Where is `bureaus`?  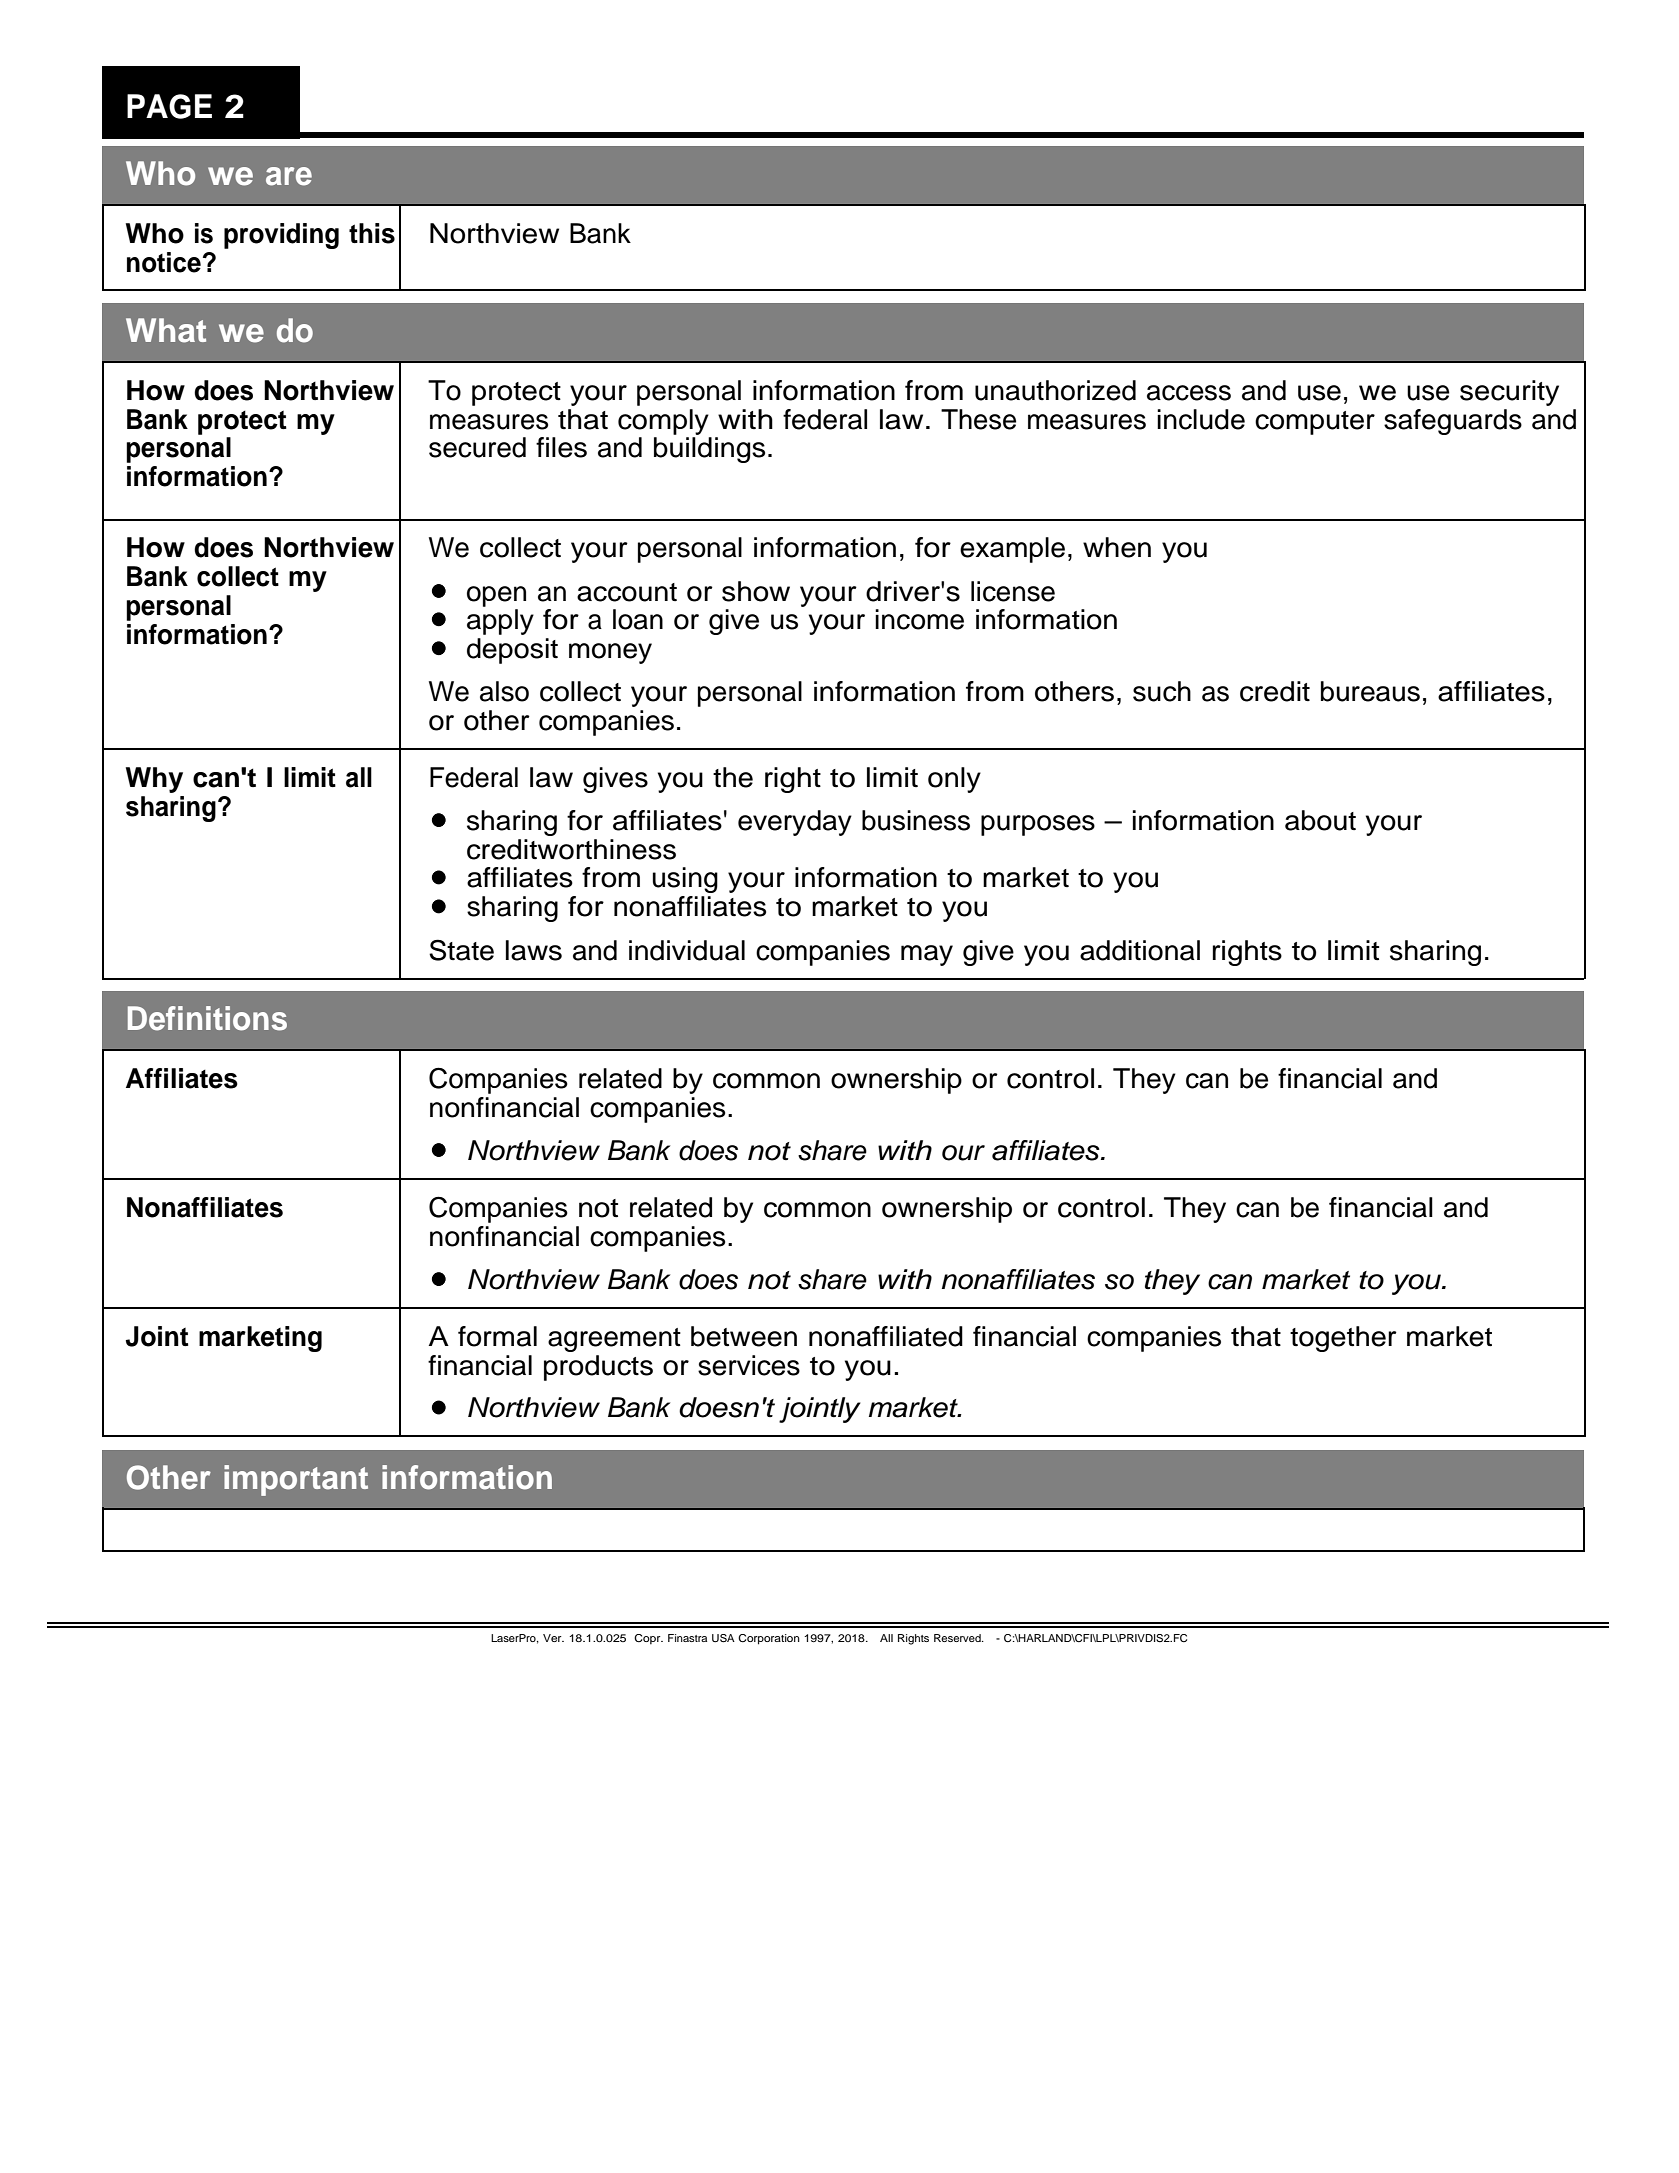 bureaus is located at coordinates (1370, 691).
